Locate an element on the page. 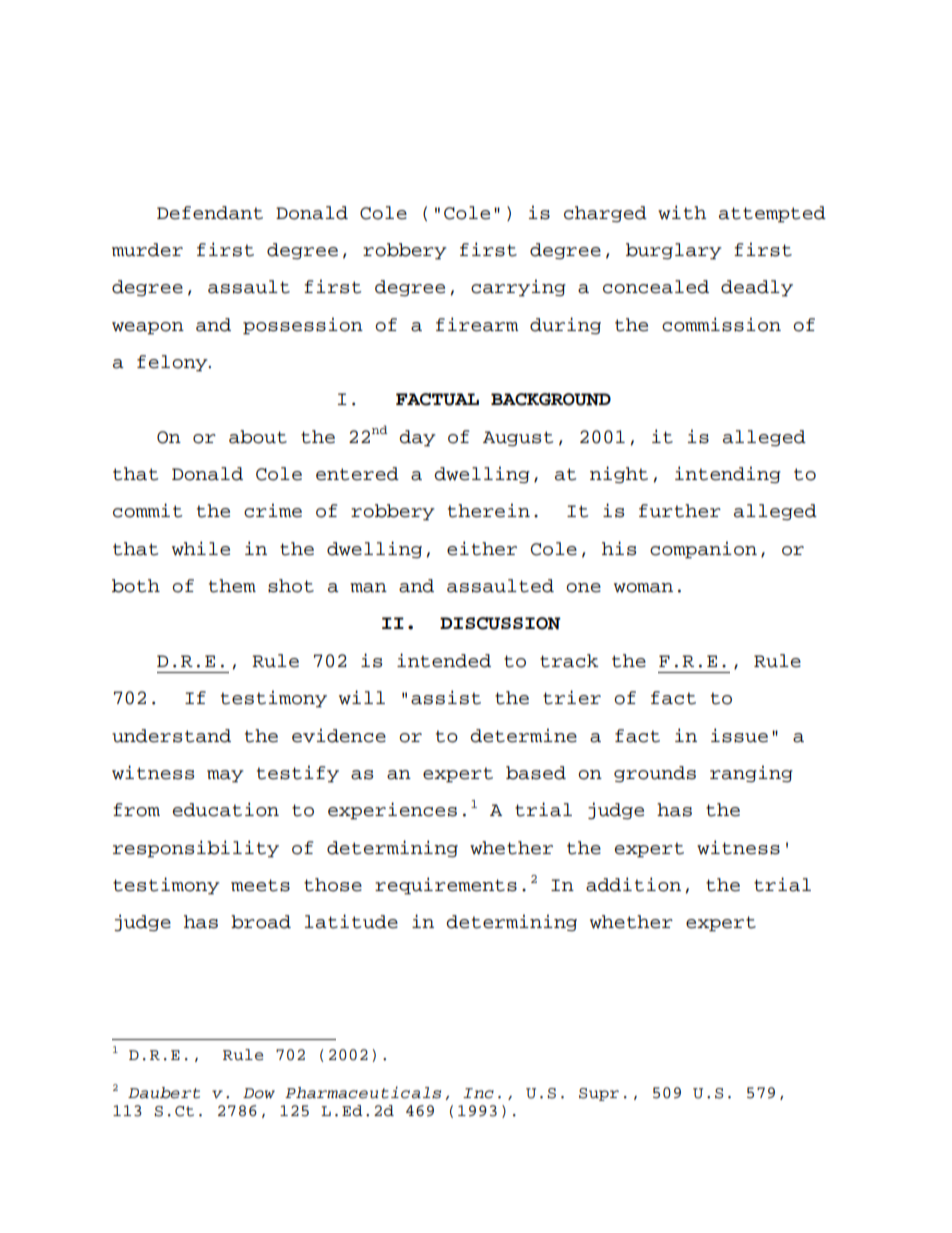  therein is located at coordinates (489, 510).
